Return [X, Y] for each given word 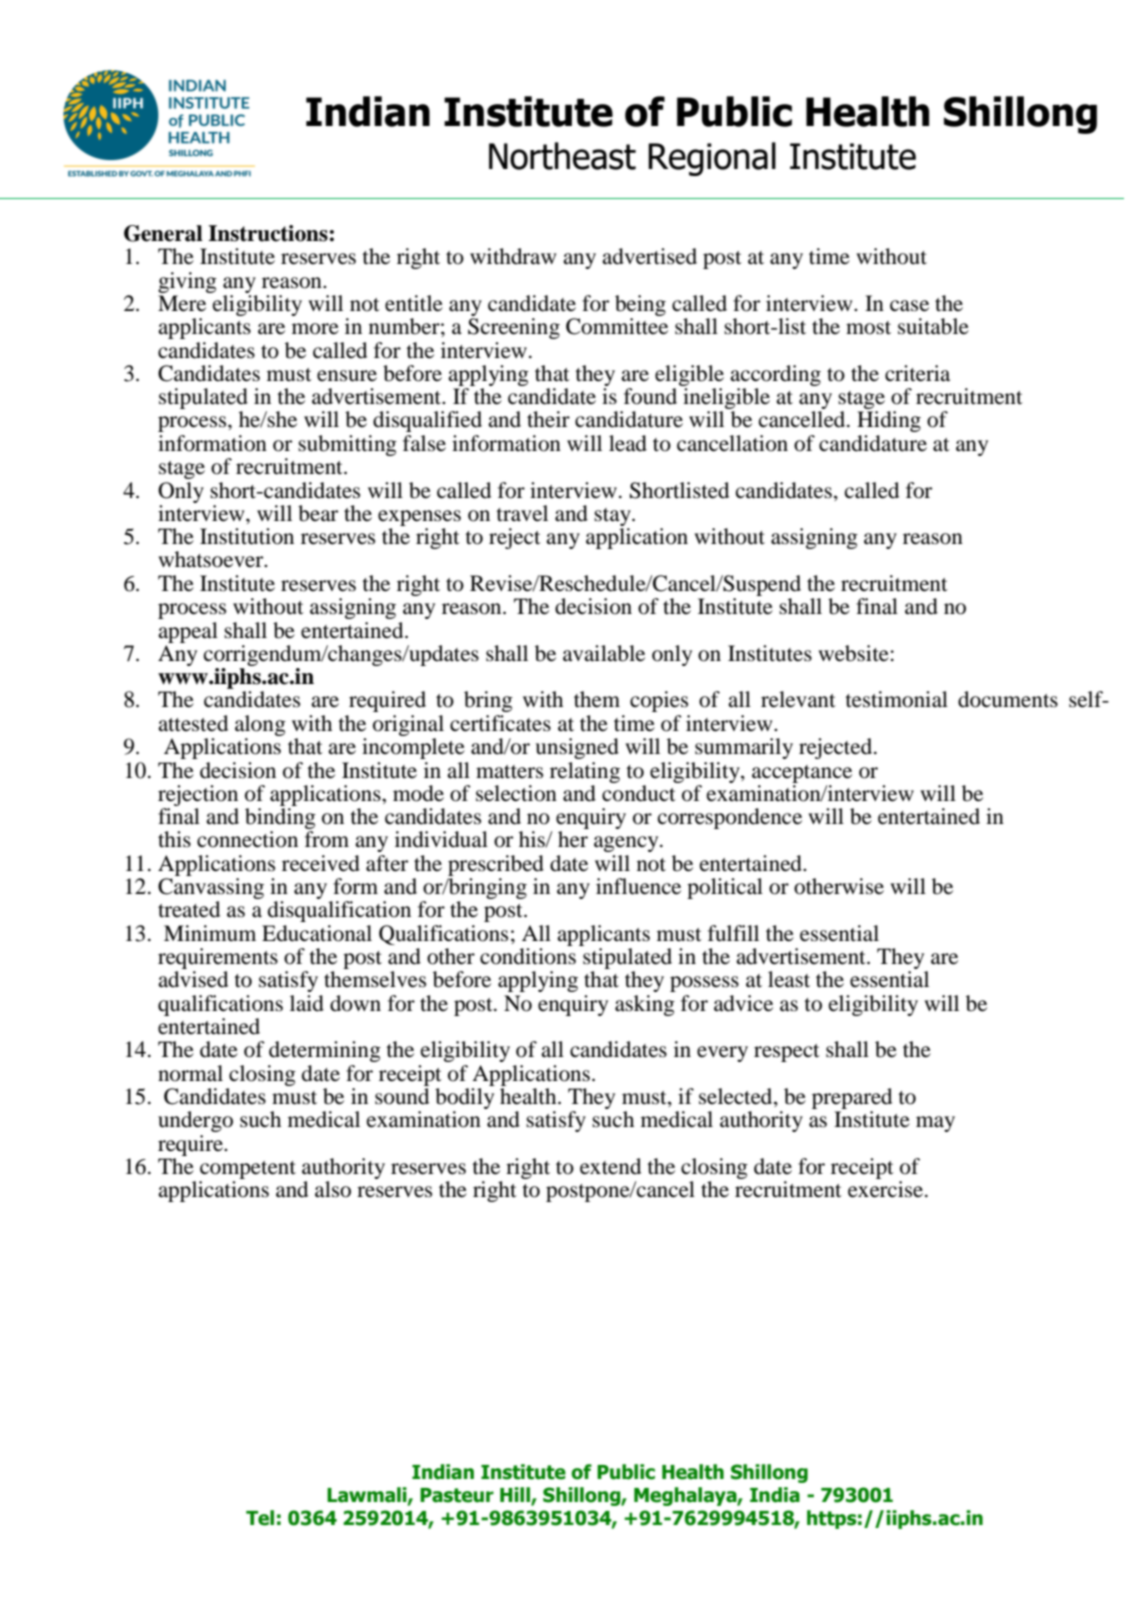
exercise [885, 1189]
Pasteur [457, 1495]
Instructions [268, 233]
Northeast [562, 156]
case [909, 306]
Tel [260, 1518]
